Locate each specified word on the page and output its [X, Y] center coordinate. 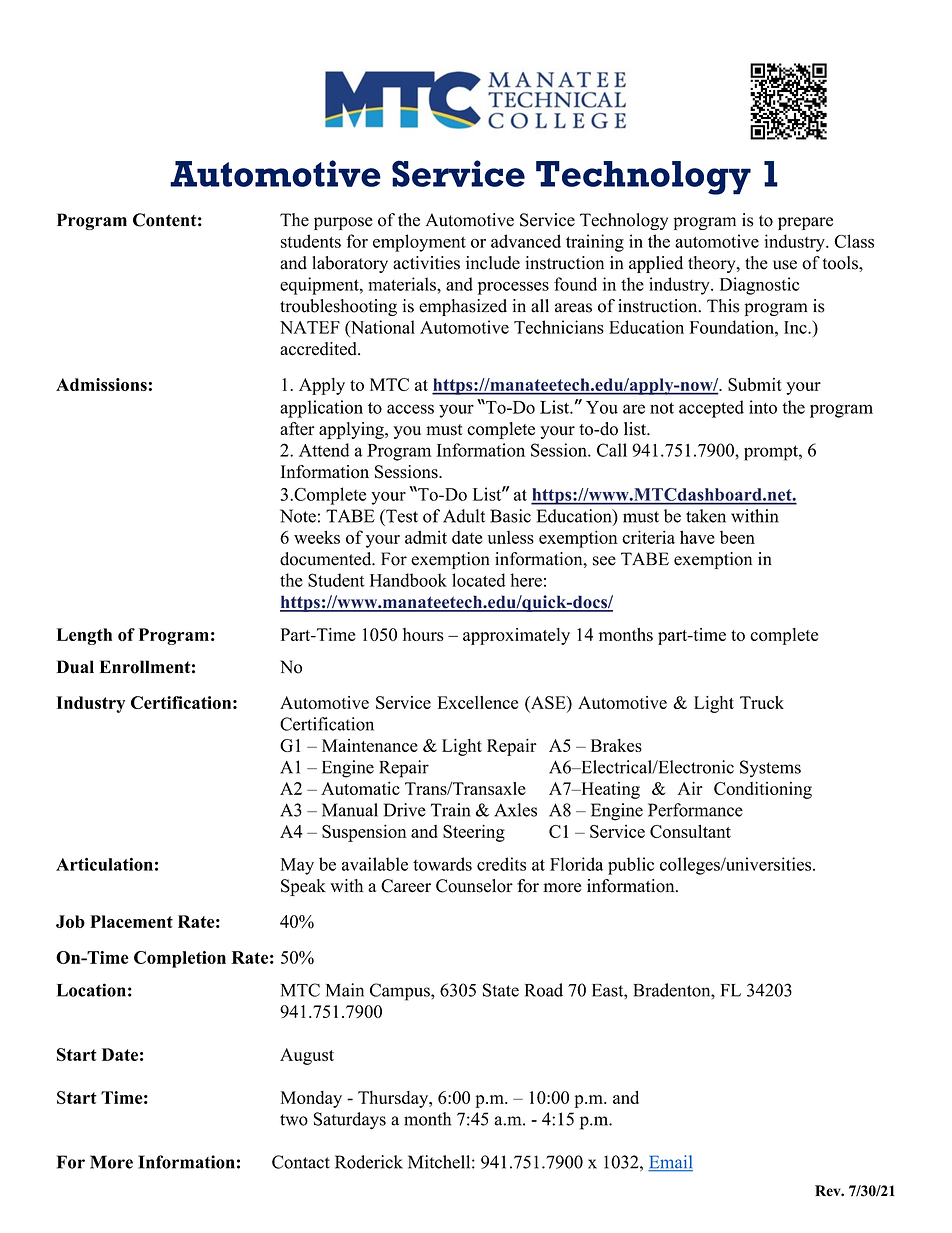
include [493, 263]
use [785, 265]
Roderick [369, 1162]
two [294, 1120]
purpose [343, 223]
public [631, 866]
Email [670, 1163]
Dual [75, 667]
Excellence [478, 702]
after [297, 429]
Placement [131, 921]
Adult [464, 516]
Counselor [474, 886]
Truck [762, 702]
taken [706, 516]
